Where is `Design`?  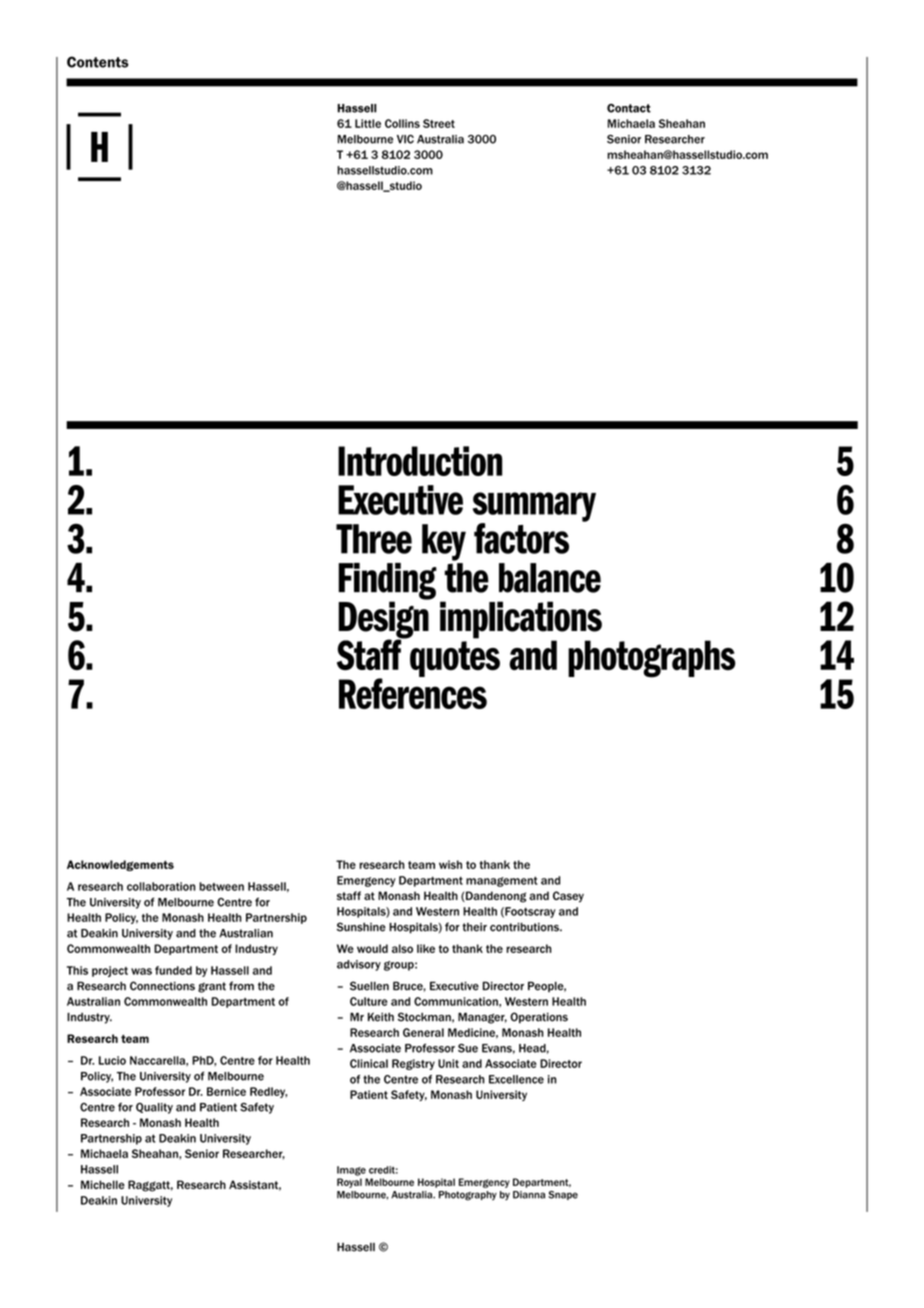 Design is located at coordinates (384, 620).
